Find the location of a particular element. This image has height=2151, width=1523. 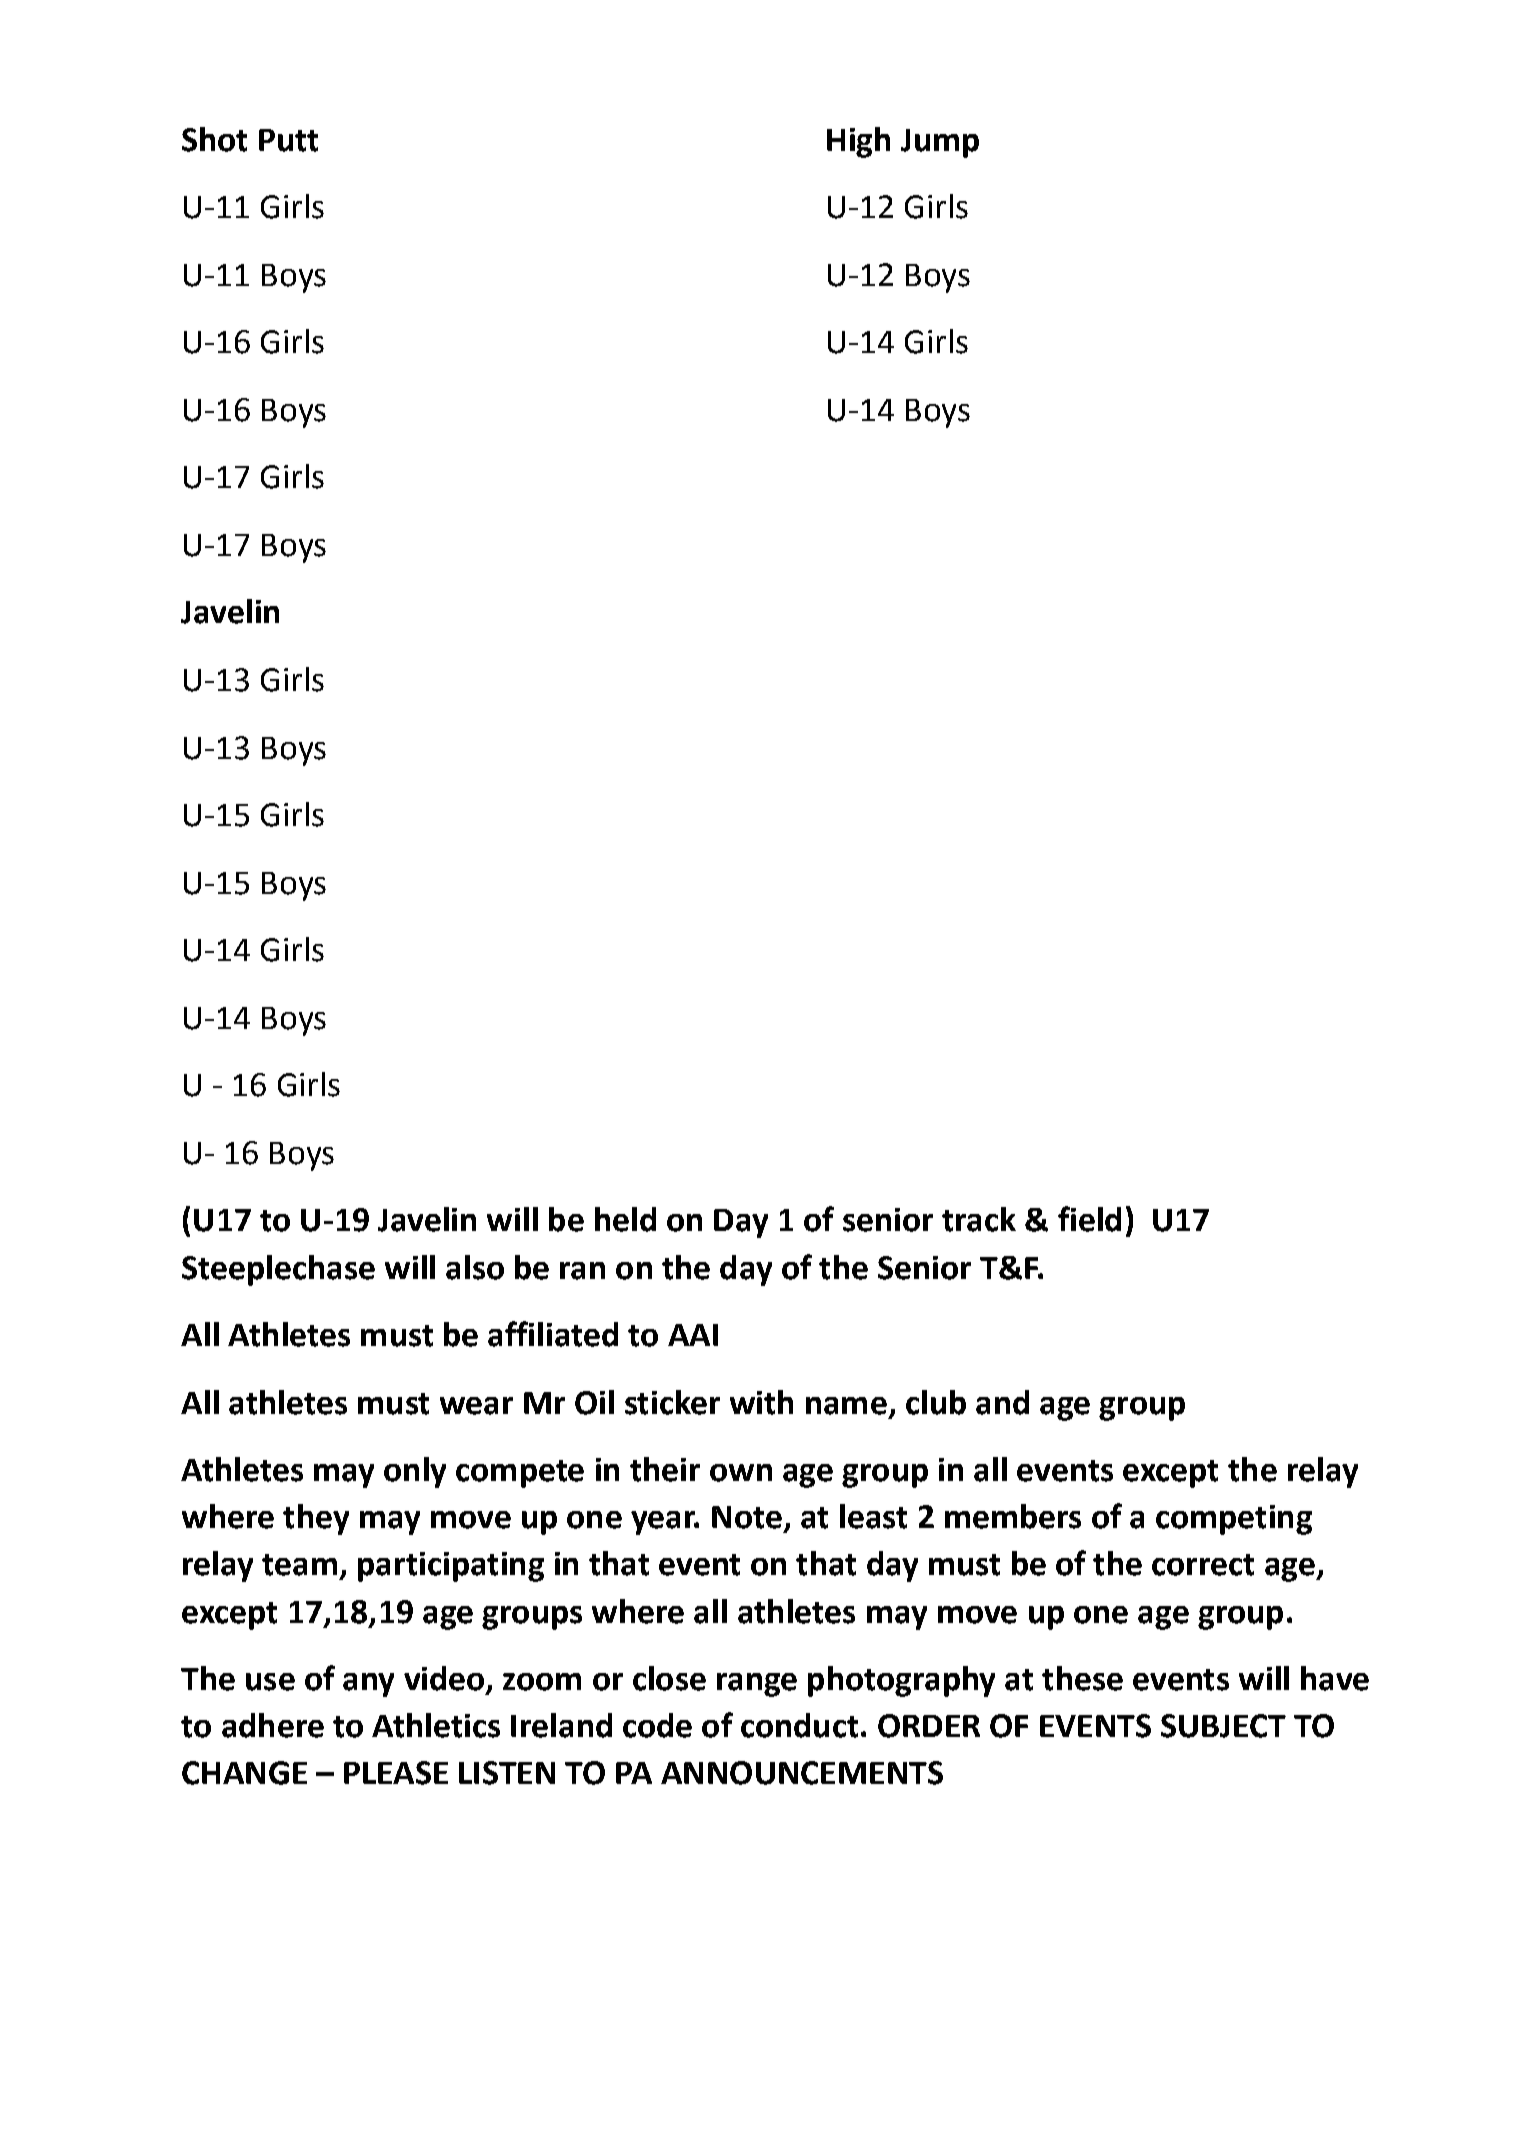

held is located at coordinates (625, 1219).
